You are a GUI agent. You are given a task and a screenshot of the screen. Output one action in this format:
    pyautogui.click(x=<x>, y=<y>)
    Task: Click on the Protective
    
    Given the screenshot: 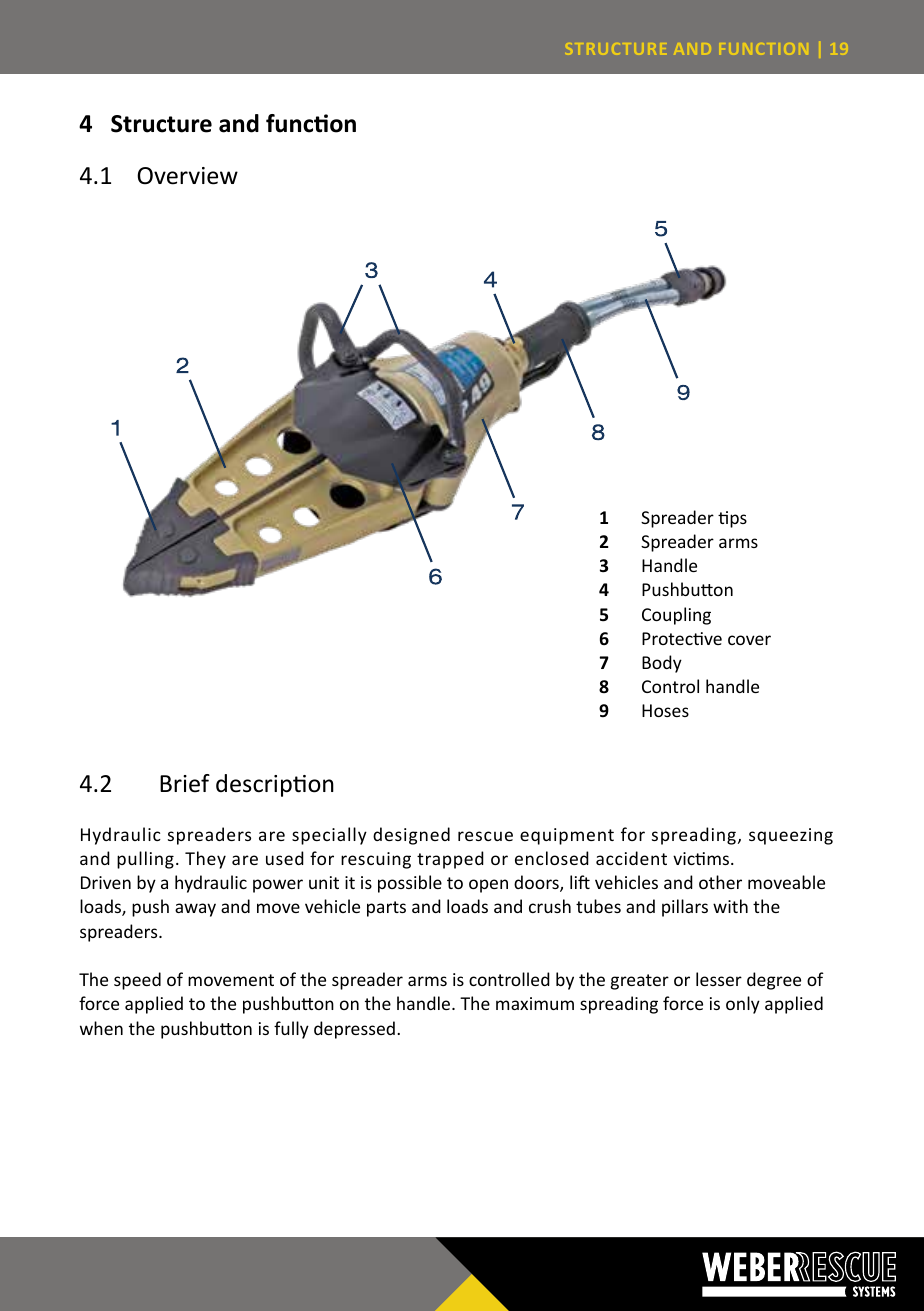 What is the action you would take?
    pyautogui.click(x=682, y=638)
